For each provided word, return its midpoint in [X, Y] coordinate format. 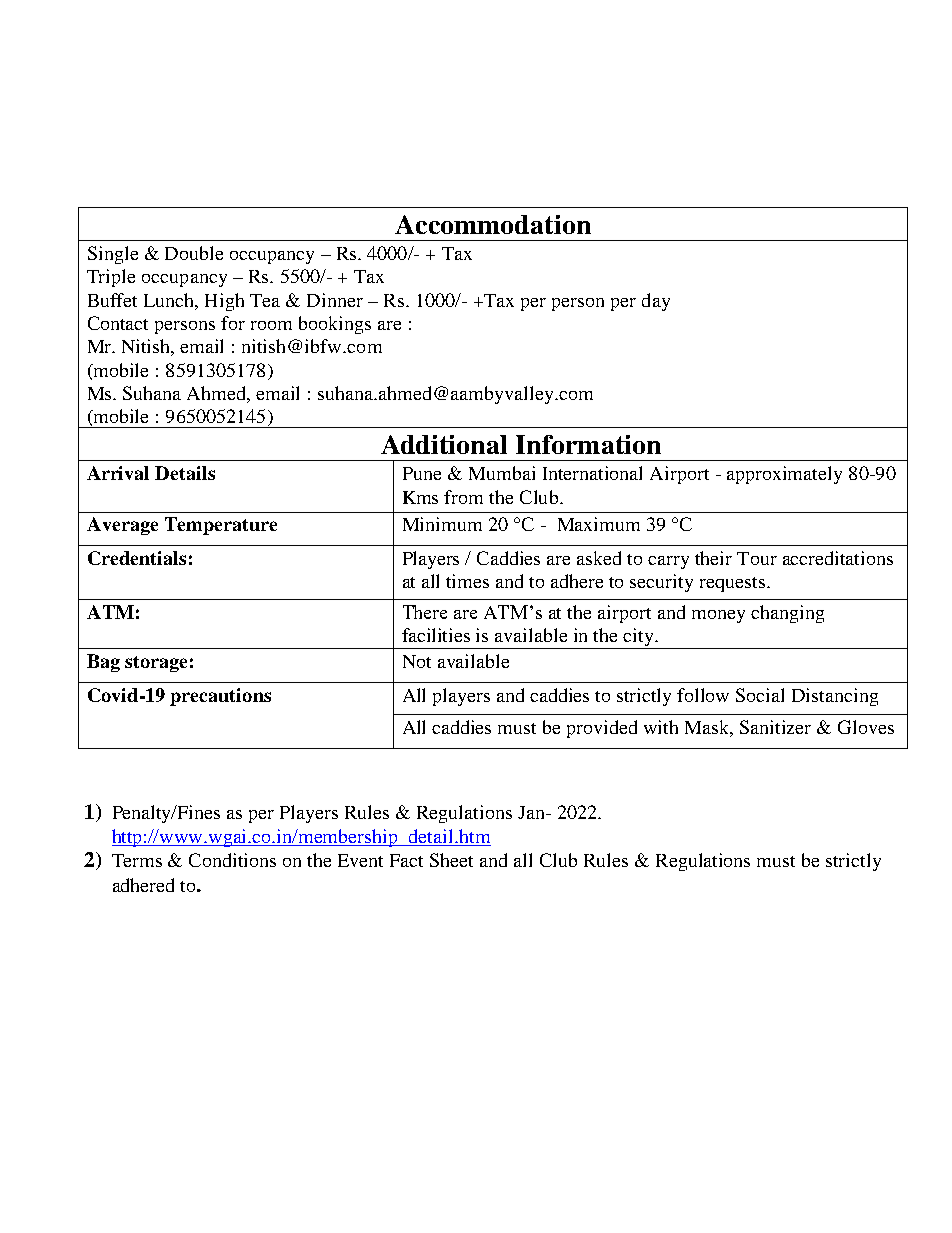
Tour [757, 558]
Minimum [442, 524]
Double [194, 253]
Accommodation [493, 224]
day [656, 302]
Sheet [451, 860]
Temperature [221, 526]
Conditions [232, 860]
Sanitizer [775, 727]
